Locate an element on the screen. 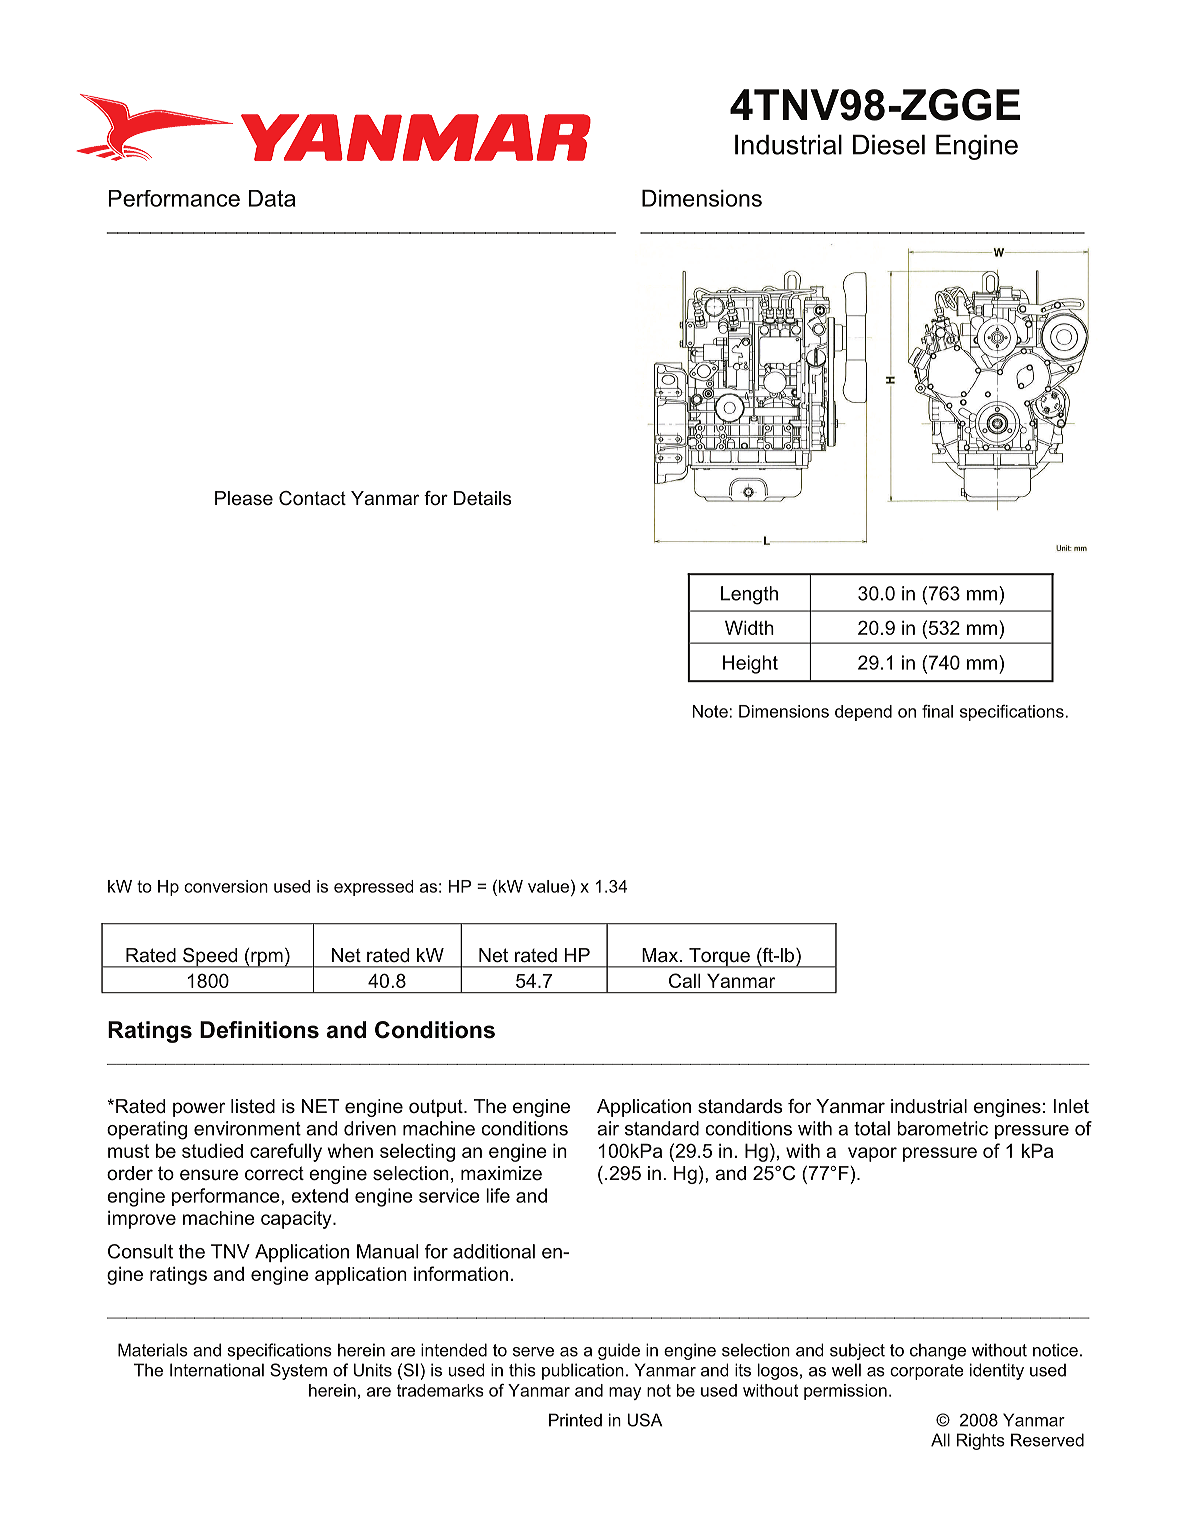 The image size is (1190, 1540). value is located at coordinates (548, 886).
